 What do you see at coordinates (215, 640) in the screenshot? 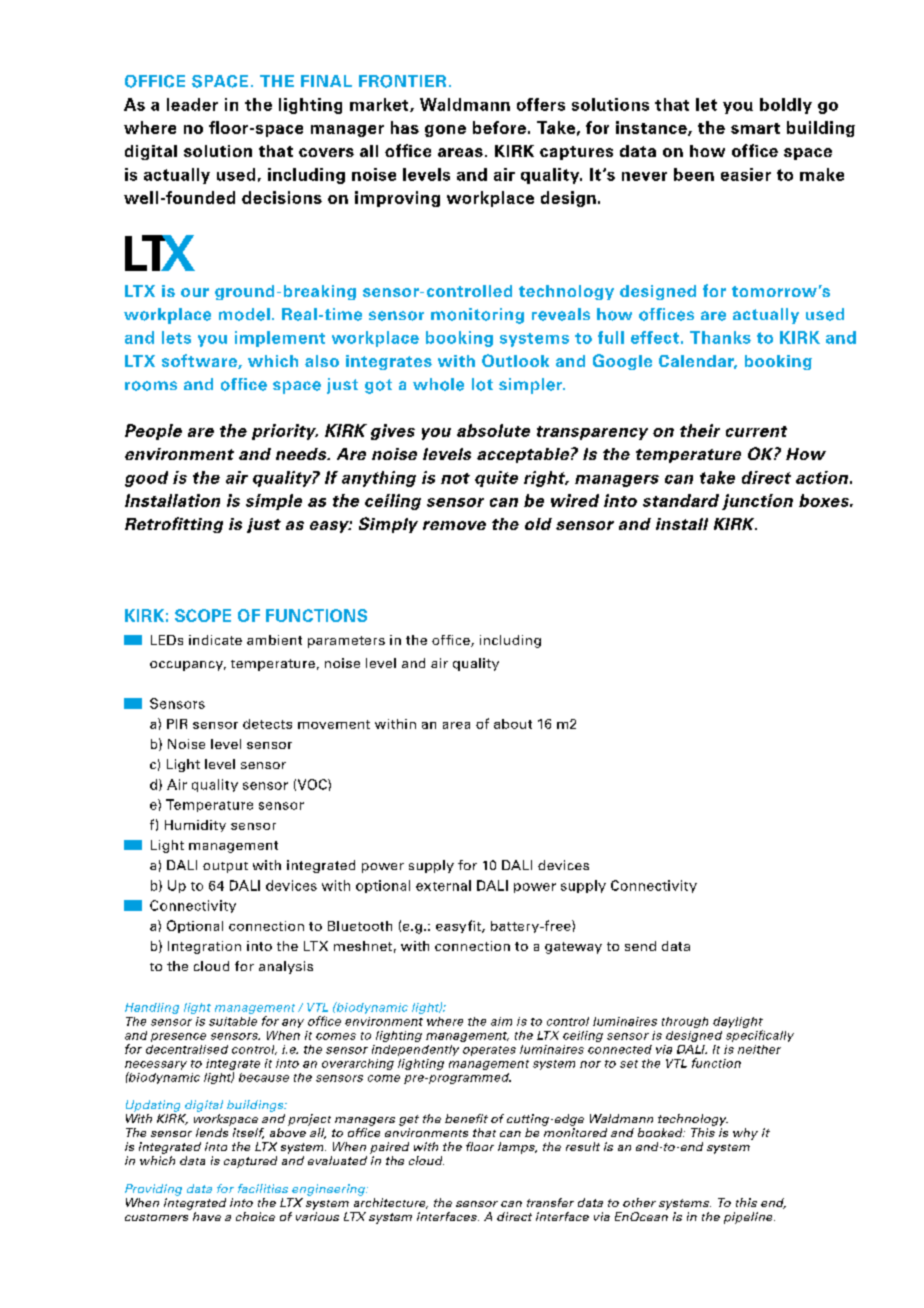
I see `indicate` at bounding box center [215, 640].
